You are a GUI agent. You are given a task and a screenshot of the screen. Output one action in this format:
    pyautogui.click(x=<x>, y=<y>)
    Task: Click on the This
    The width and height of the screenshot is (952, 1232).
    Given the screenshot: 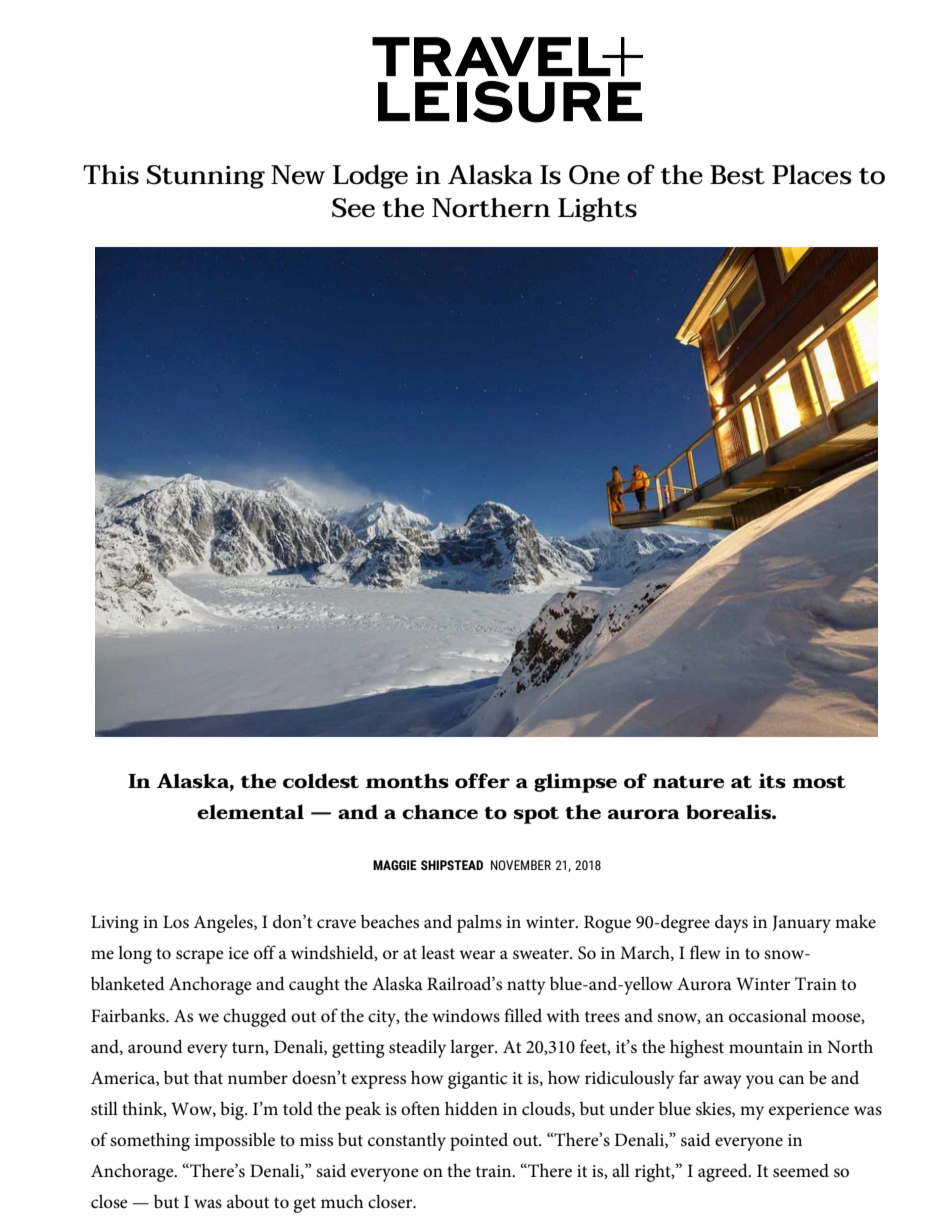 What is the action you would take?
    pyautogui.click(x=111, y=174)
